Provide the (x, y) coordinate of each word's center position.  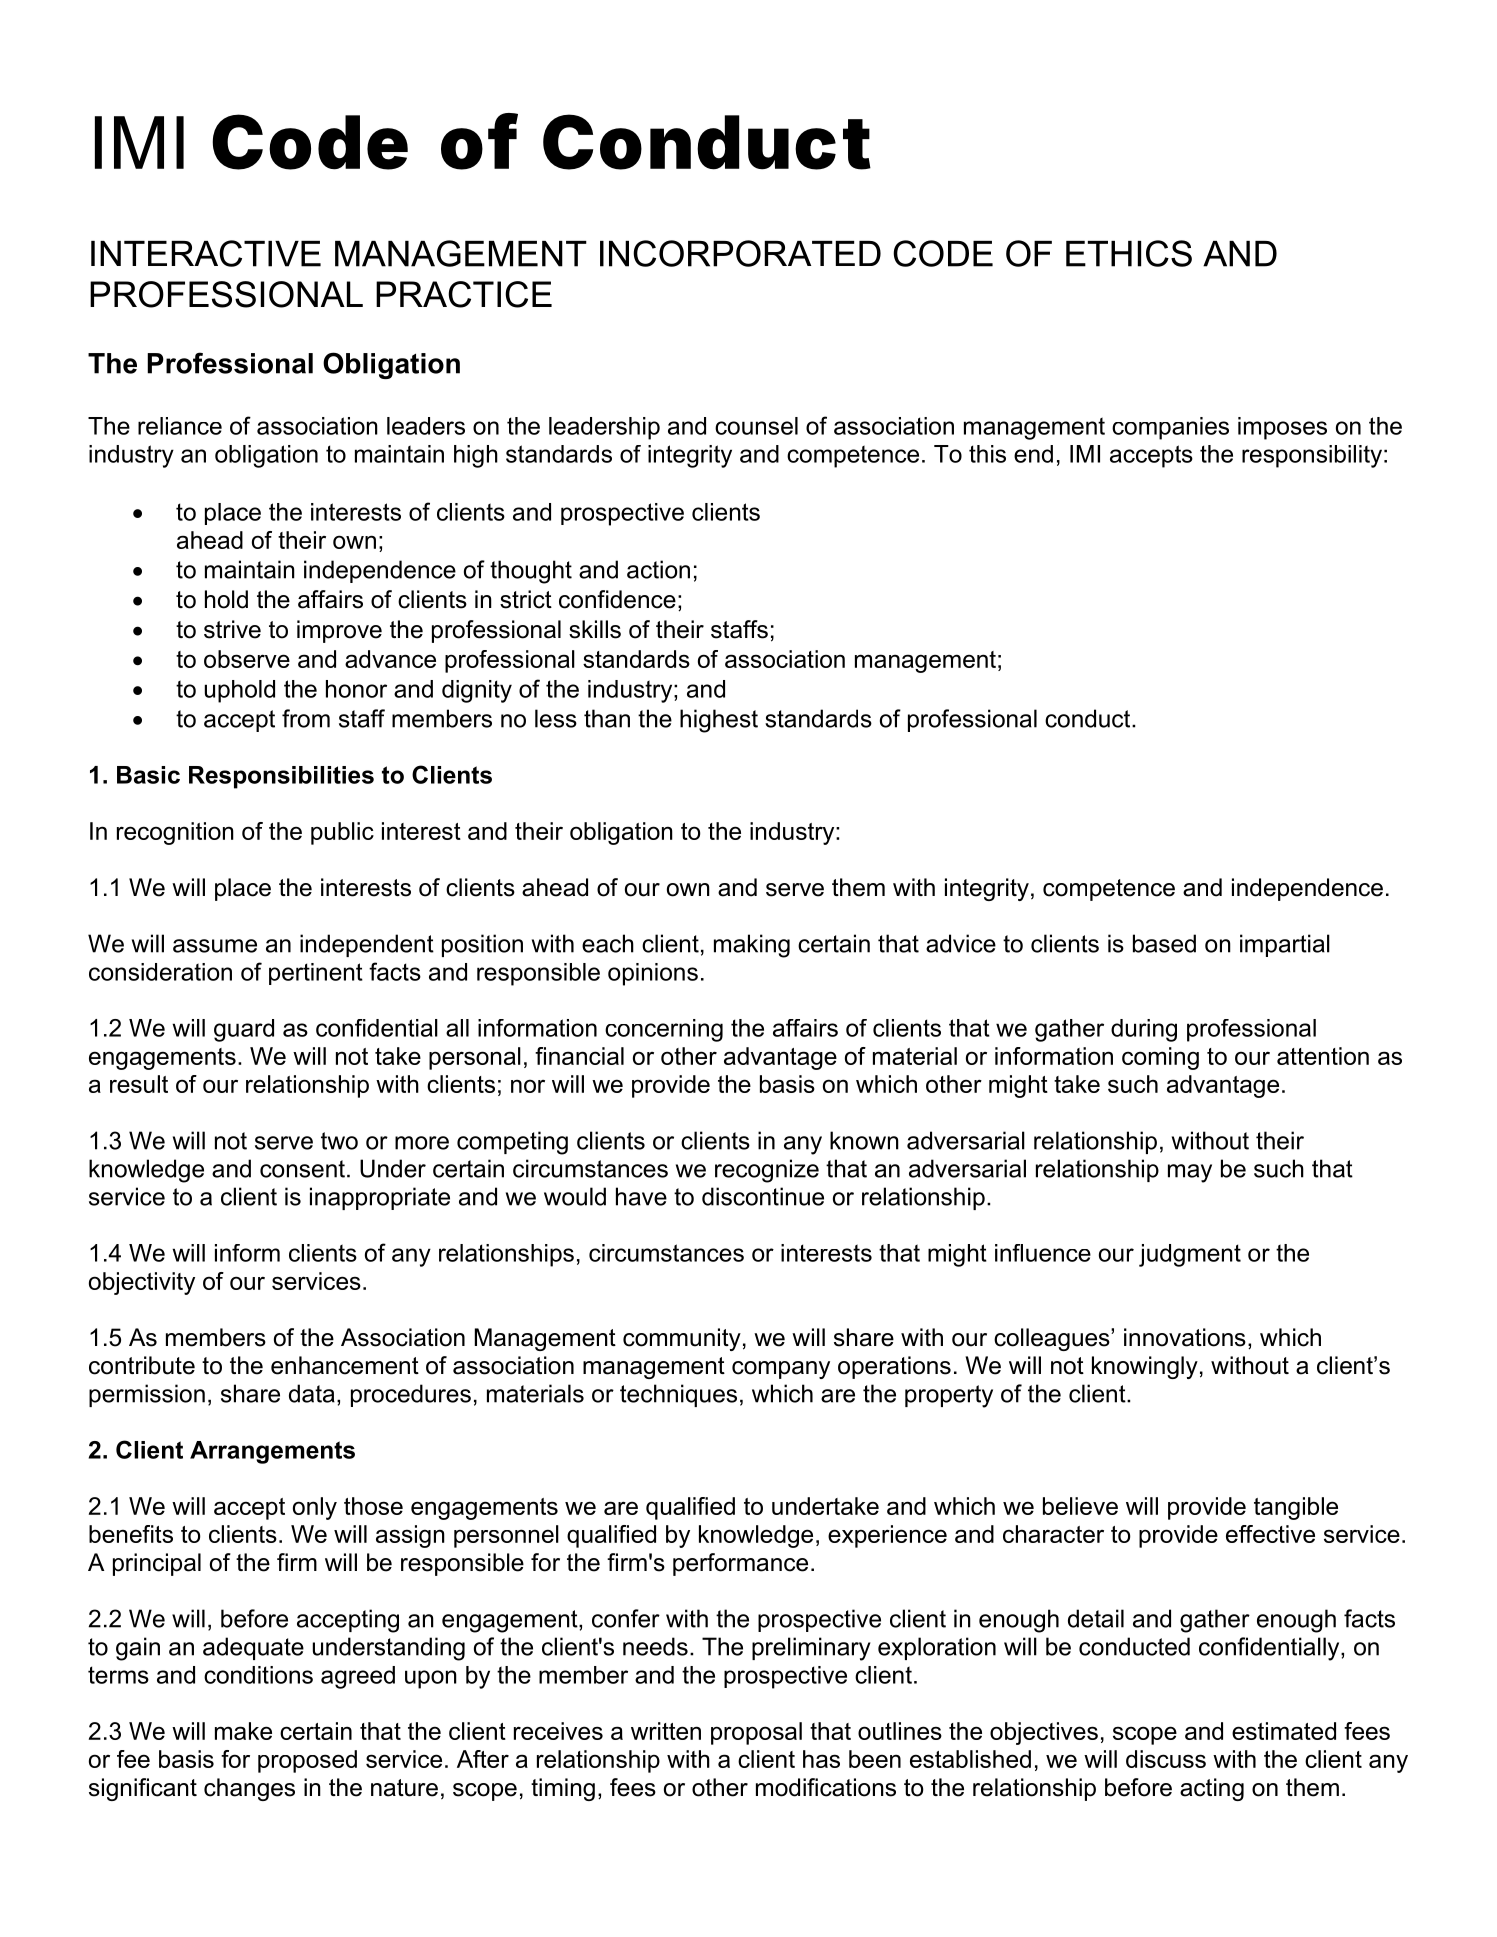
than (607, 718)
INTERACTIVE (206, 253)
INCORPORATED (740, 253)
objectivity (142, 1283)
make (243, 1731)
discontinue (763, 1196)
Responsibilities (281, 777)
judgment (1190, 1255)
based (1164, 943)
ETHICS (1129, 253)
